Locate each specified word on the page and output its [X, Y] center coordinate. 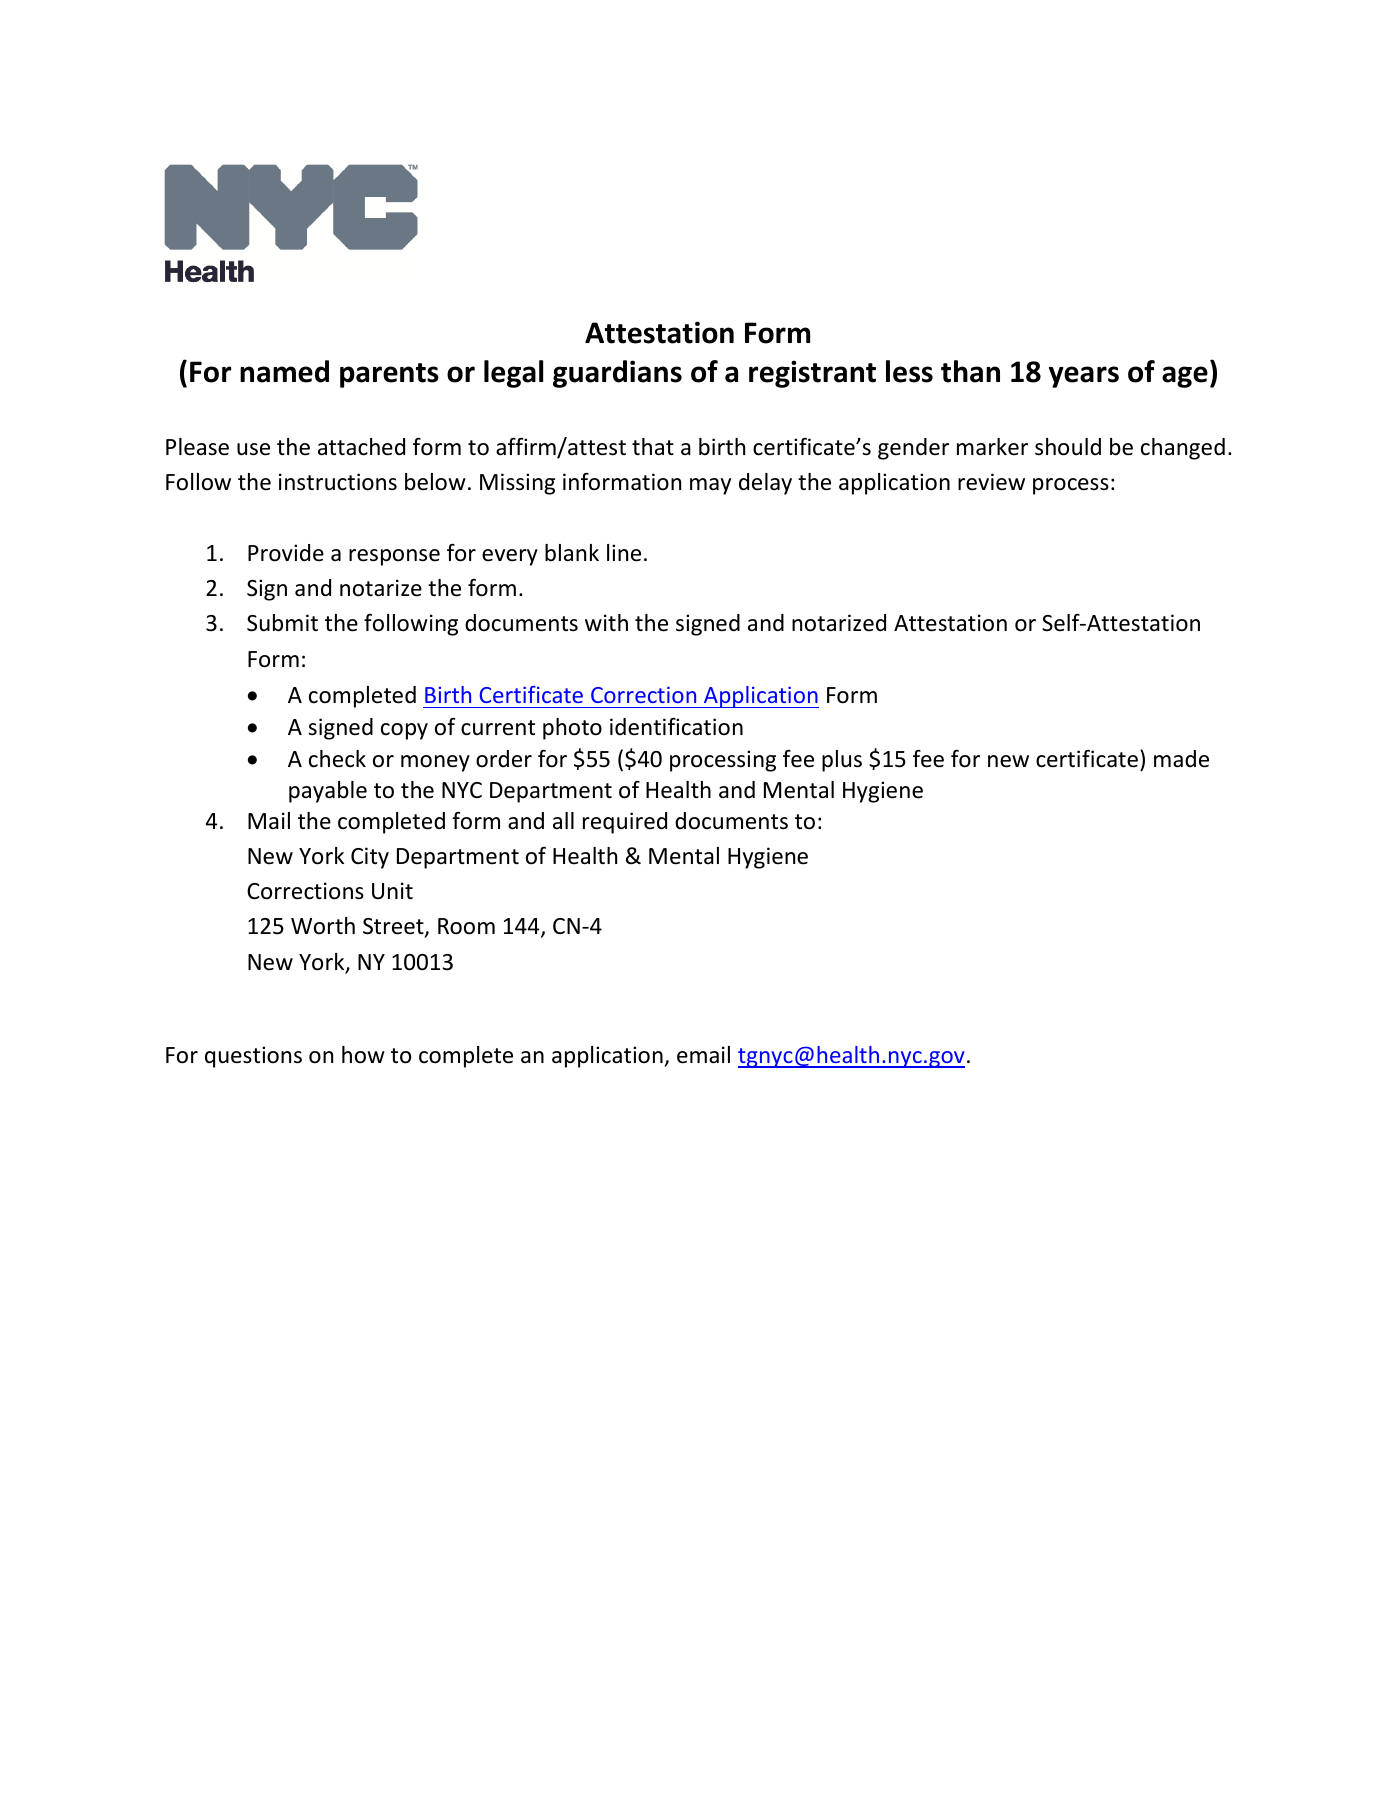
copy [404, 731]
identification [676, 726]
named [284, 371]
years [1084, 377]
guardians [617, 374]
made [1181, 759]
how [363, 1055]
